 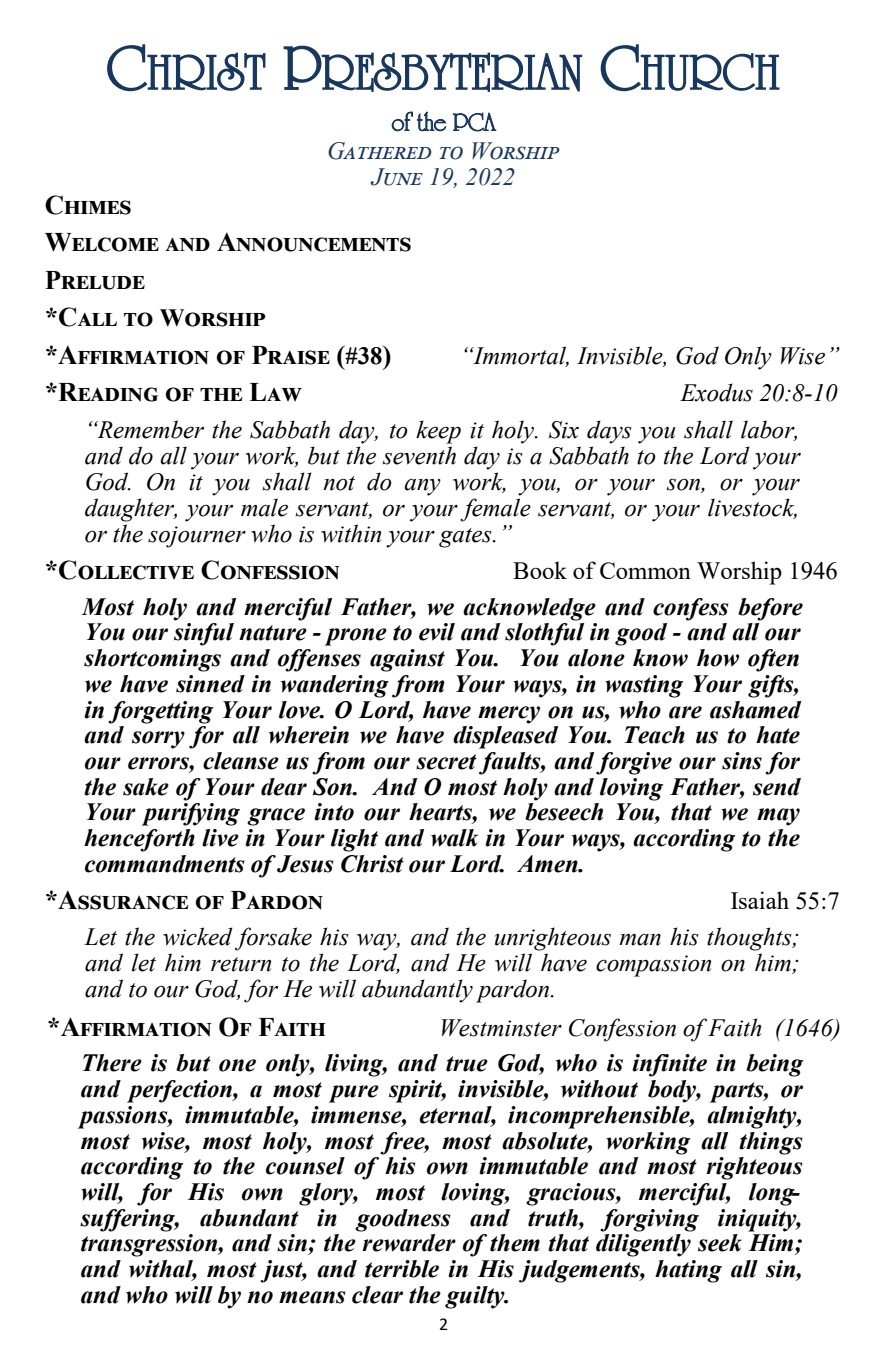 What do you see at coordinates (88, 205) in the image?
I see `Chimes` at bounding box center [88, 205].
